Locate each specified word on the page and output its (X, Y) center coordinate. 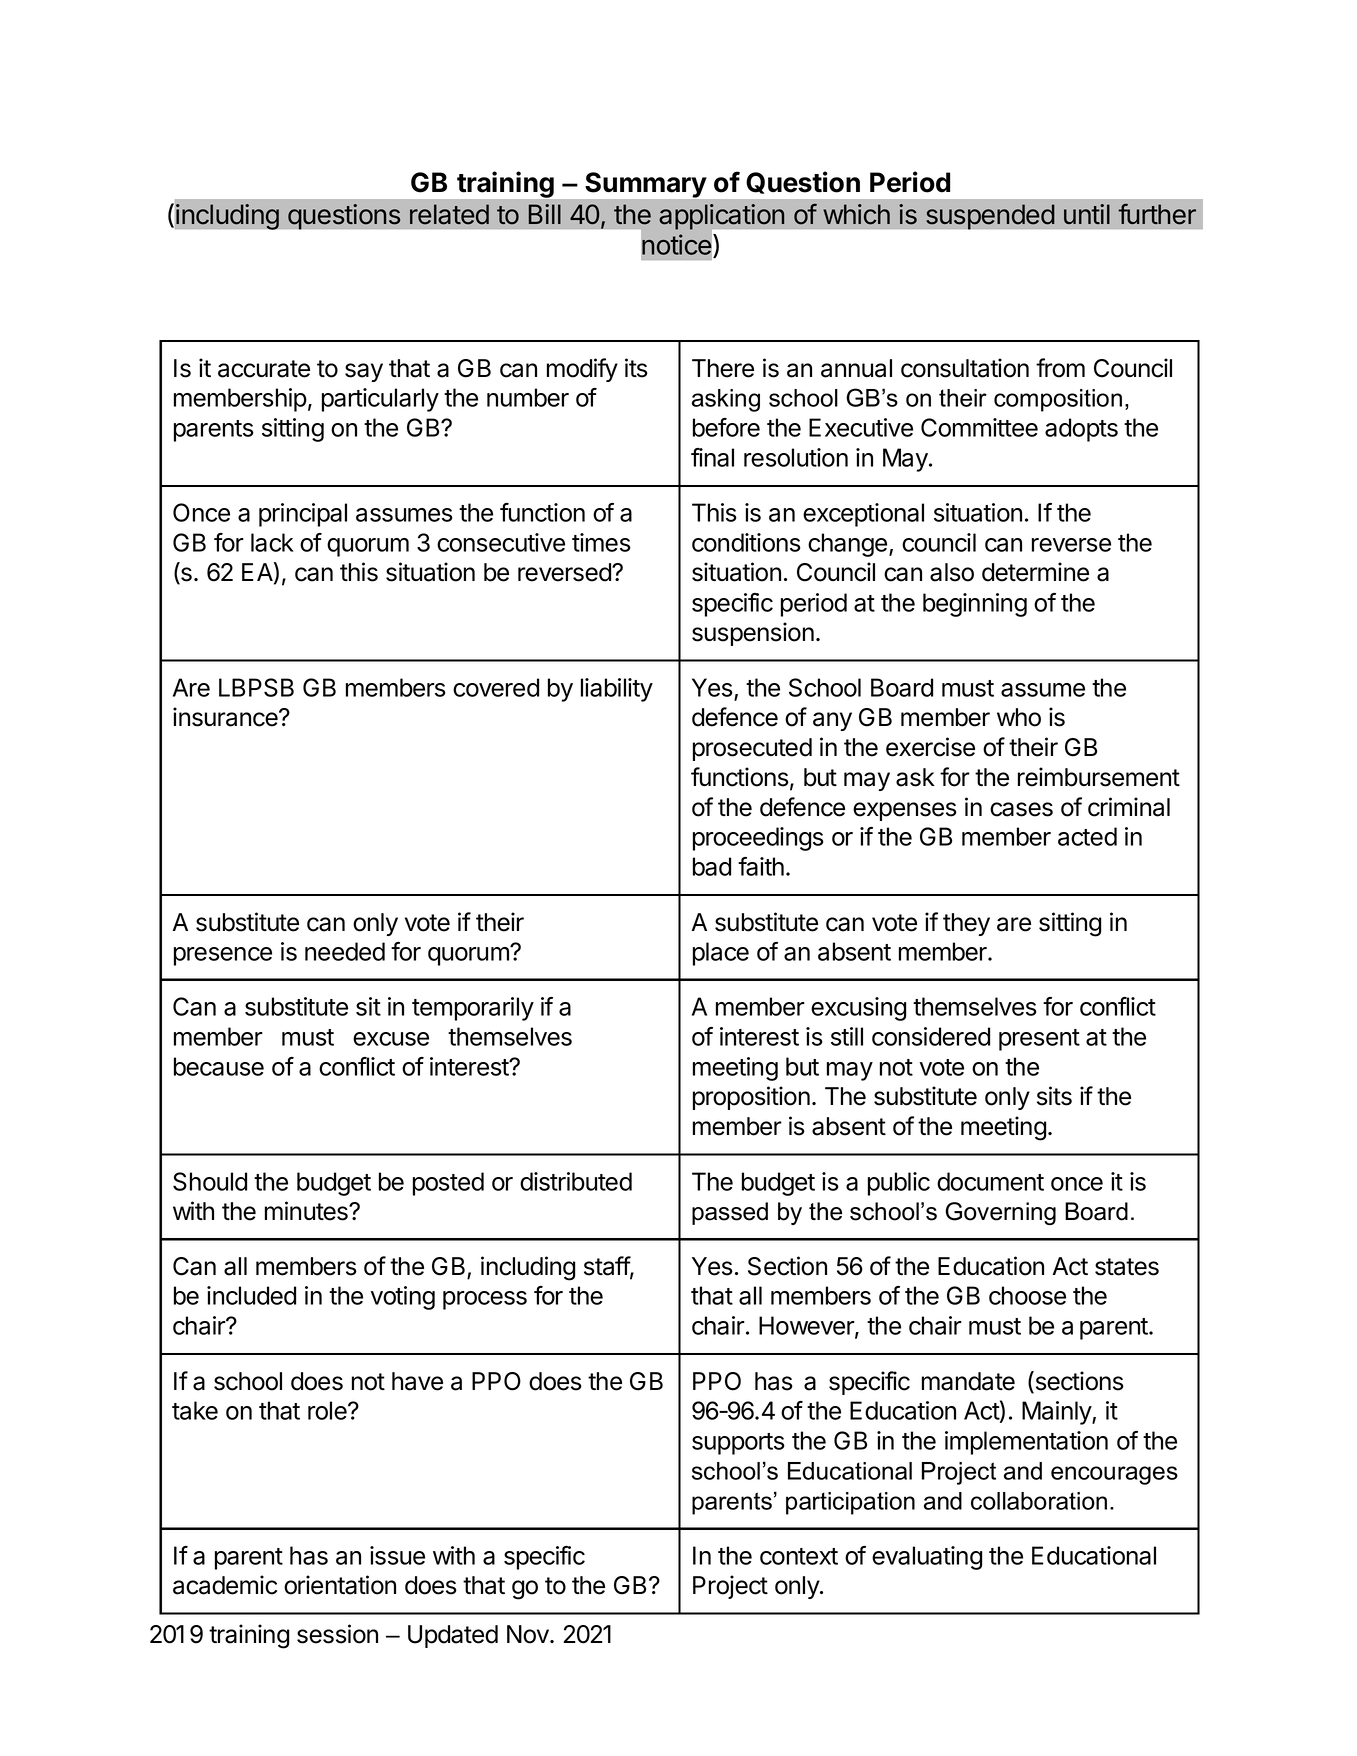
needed (345, 951)
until (1087, 214)
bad (712, 866)
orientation (340, 1585)
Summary (645, 185)
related (449, 214)
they (966, 924)
